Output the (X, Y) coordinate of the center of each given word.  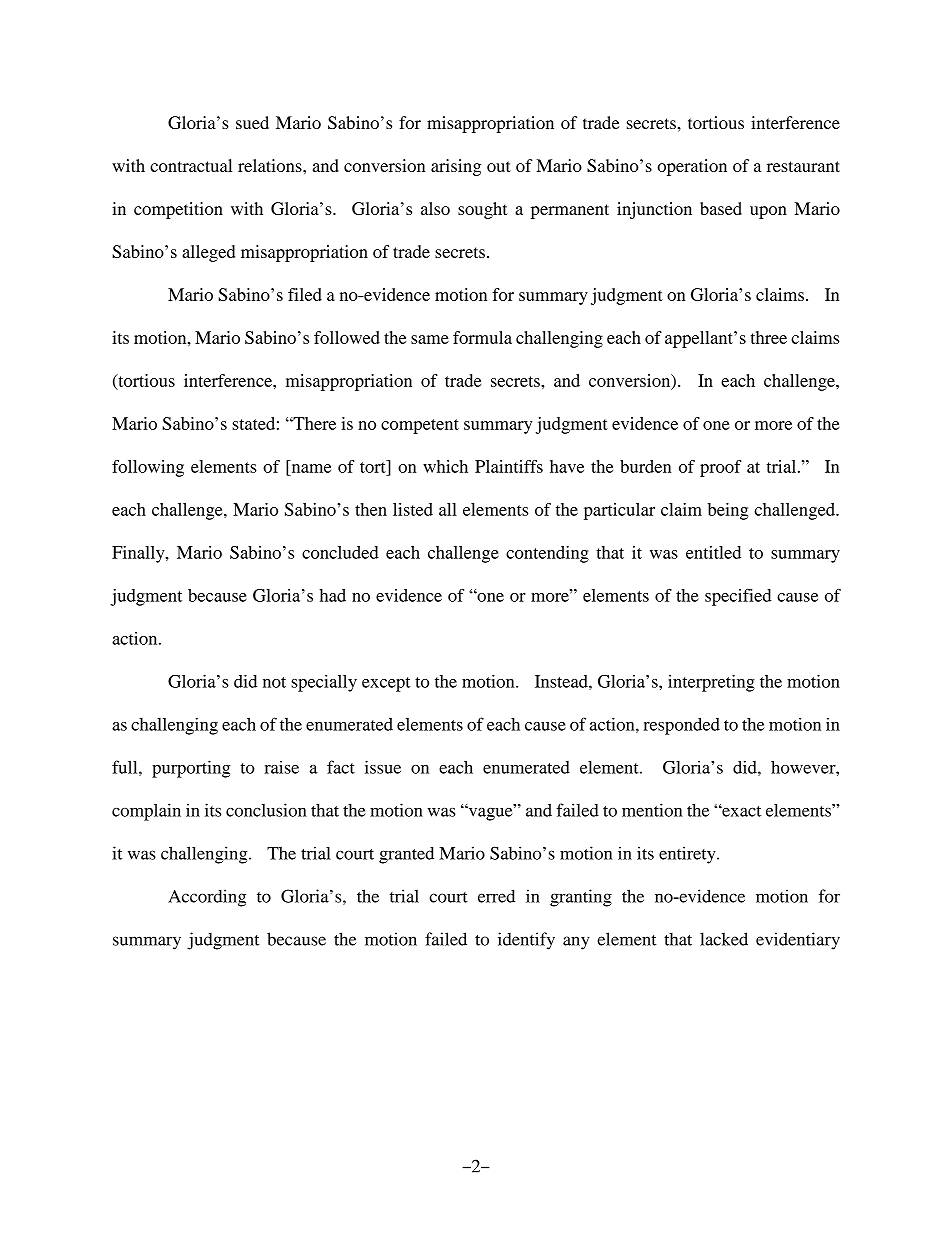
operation (692, 167)
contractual (191, 165)
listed (413, 509)
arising (456, 167)
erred (496, 896)
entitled (713, 552)
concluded (340, 552)
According (207, 898)
